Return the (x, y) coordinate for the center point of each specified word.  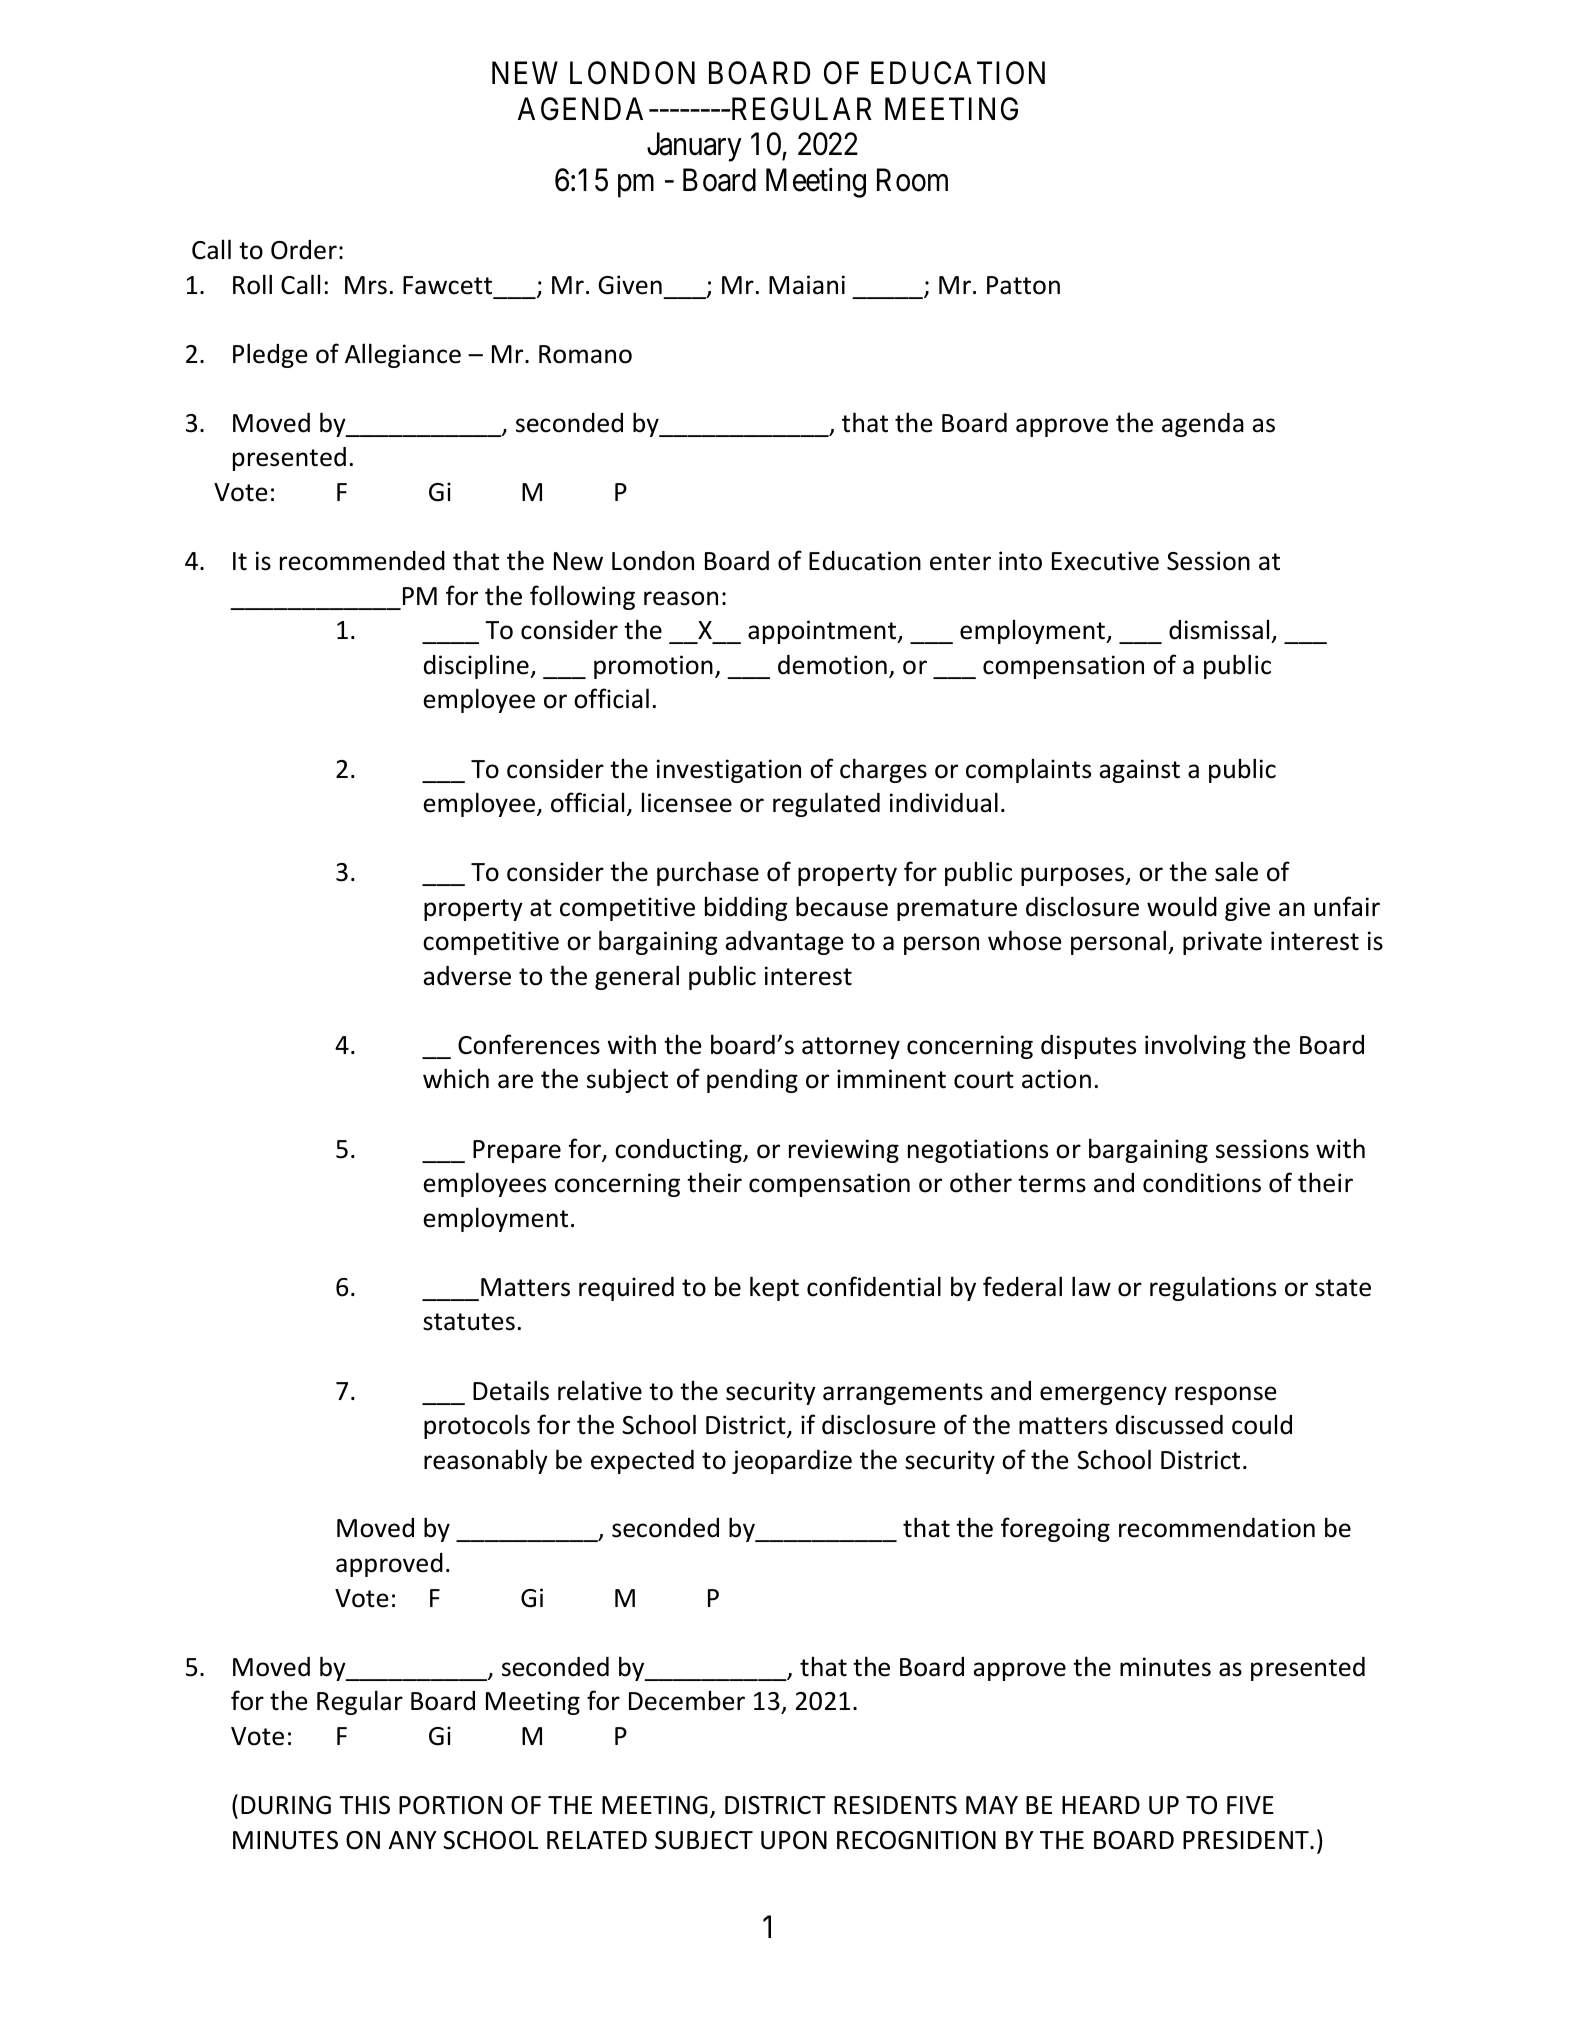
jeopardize (792, 1462)
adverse (467, 976)
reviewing (844, 1151)
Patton (1023, 285)
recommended (362, 561)
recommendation (1217, 1528)
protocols (477, 1426)
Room (912, 180)
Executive (1105, 561)
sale (1236, 871)
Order (304, 250)
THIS (364, 1805)
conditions (1202, 1183)
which (456, 1078)
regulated (826, 804)
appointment (823, 632)
